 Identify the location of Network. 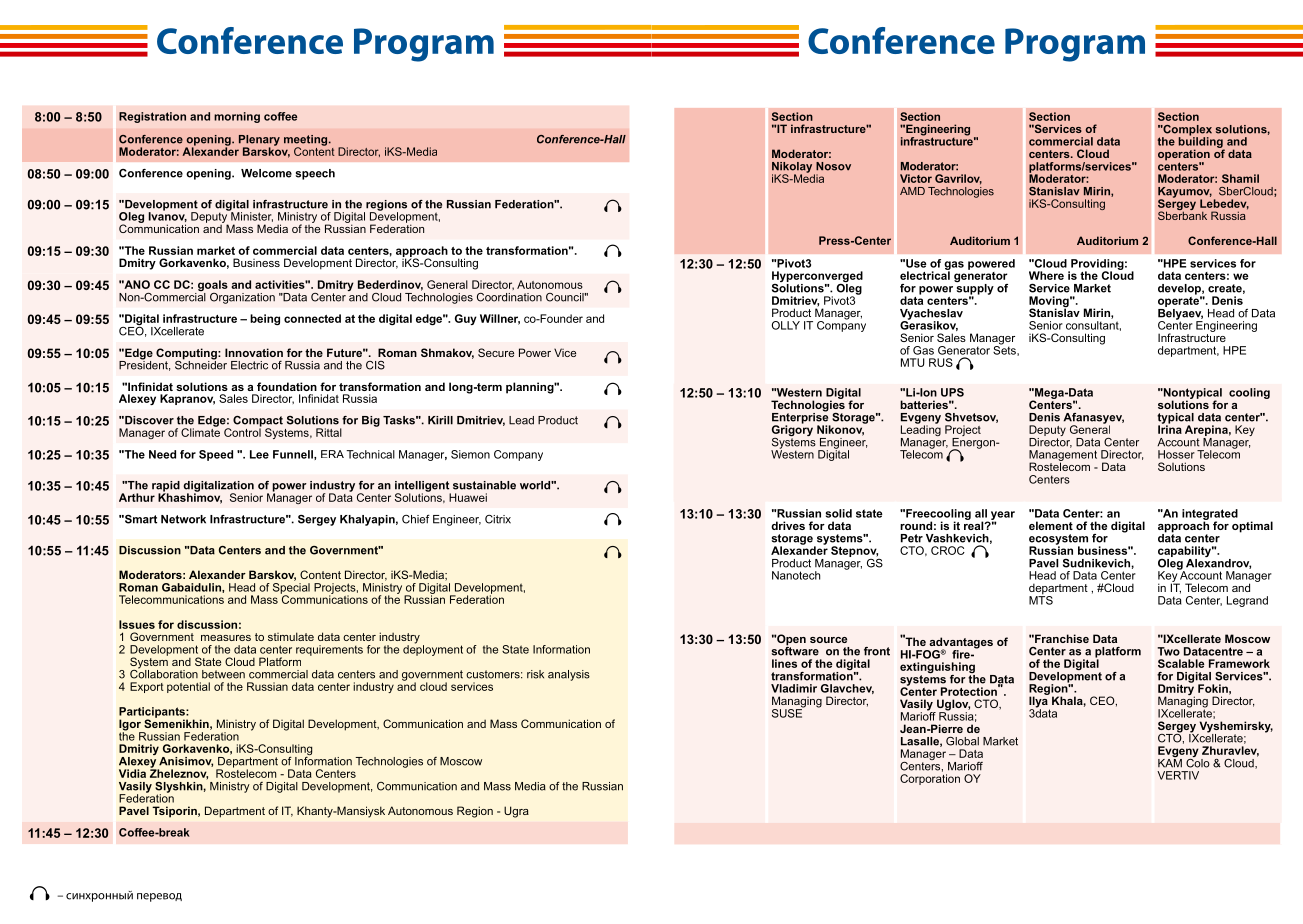
(183, 519).
